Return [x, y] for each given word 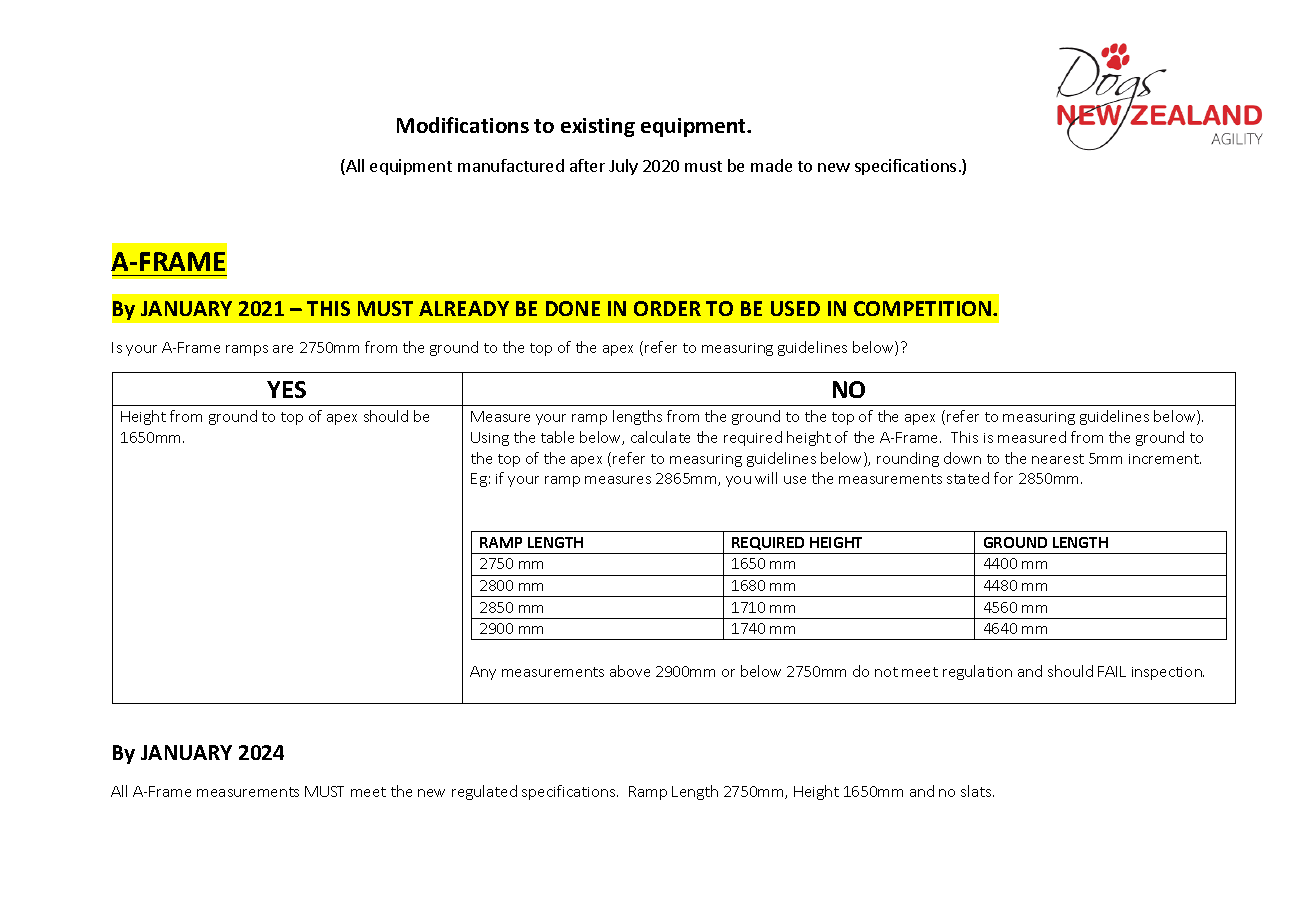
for [1003, 478]
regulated [484, 792]
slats [977, 791]
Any [483, 673]
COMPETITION [922, 308]
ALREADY [464, 308]
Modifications [463, 125]
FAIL [1112, 671]
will [766, 478]
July [623, 167]
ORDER [667, 308]
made [771, 165]
